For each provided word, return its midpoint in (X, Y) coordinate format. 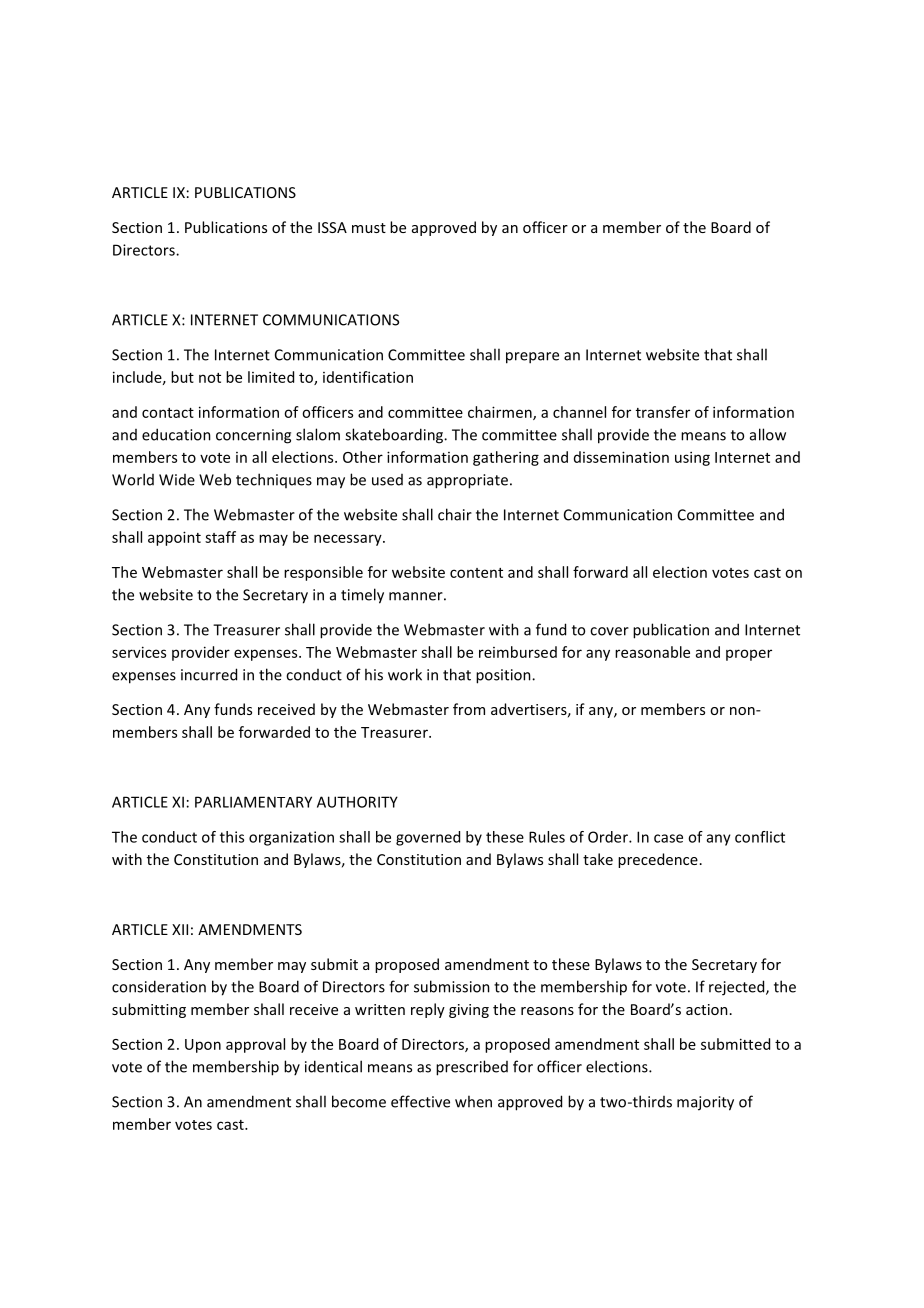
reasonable (652, 652)
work (405, 674)
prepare (532, 358)
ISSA (332, 227)
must (369, 228)
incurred (209, 674)
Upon (203, 1046)
